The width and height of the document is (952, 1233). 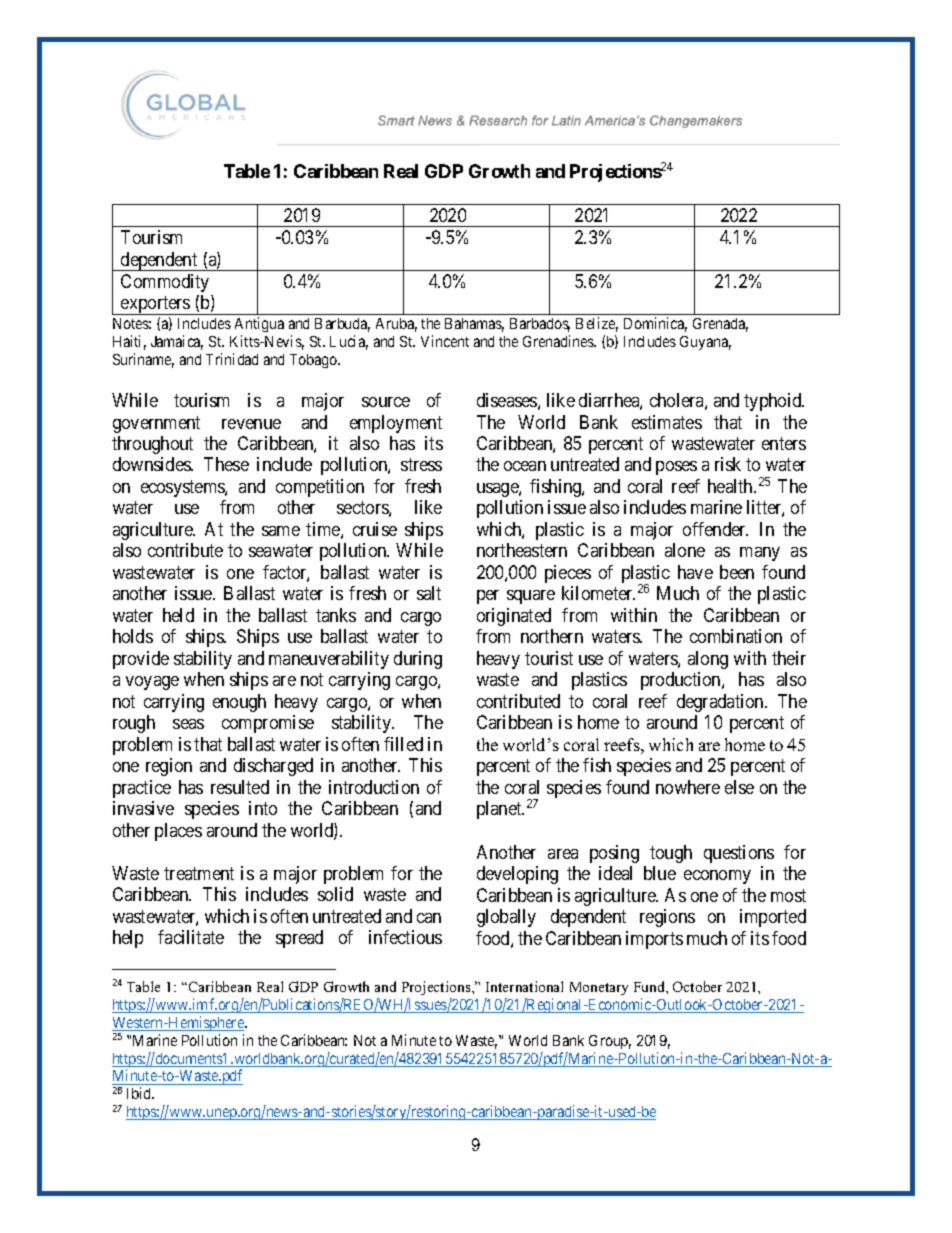 What do you see at coordinates (773, 918) in the document?
I see `imported` at bounding box center [773, 918].
